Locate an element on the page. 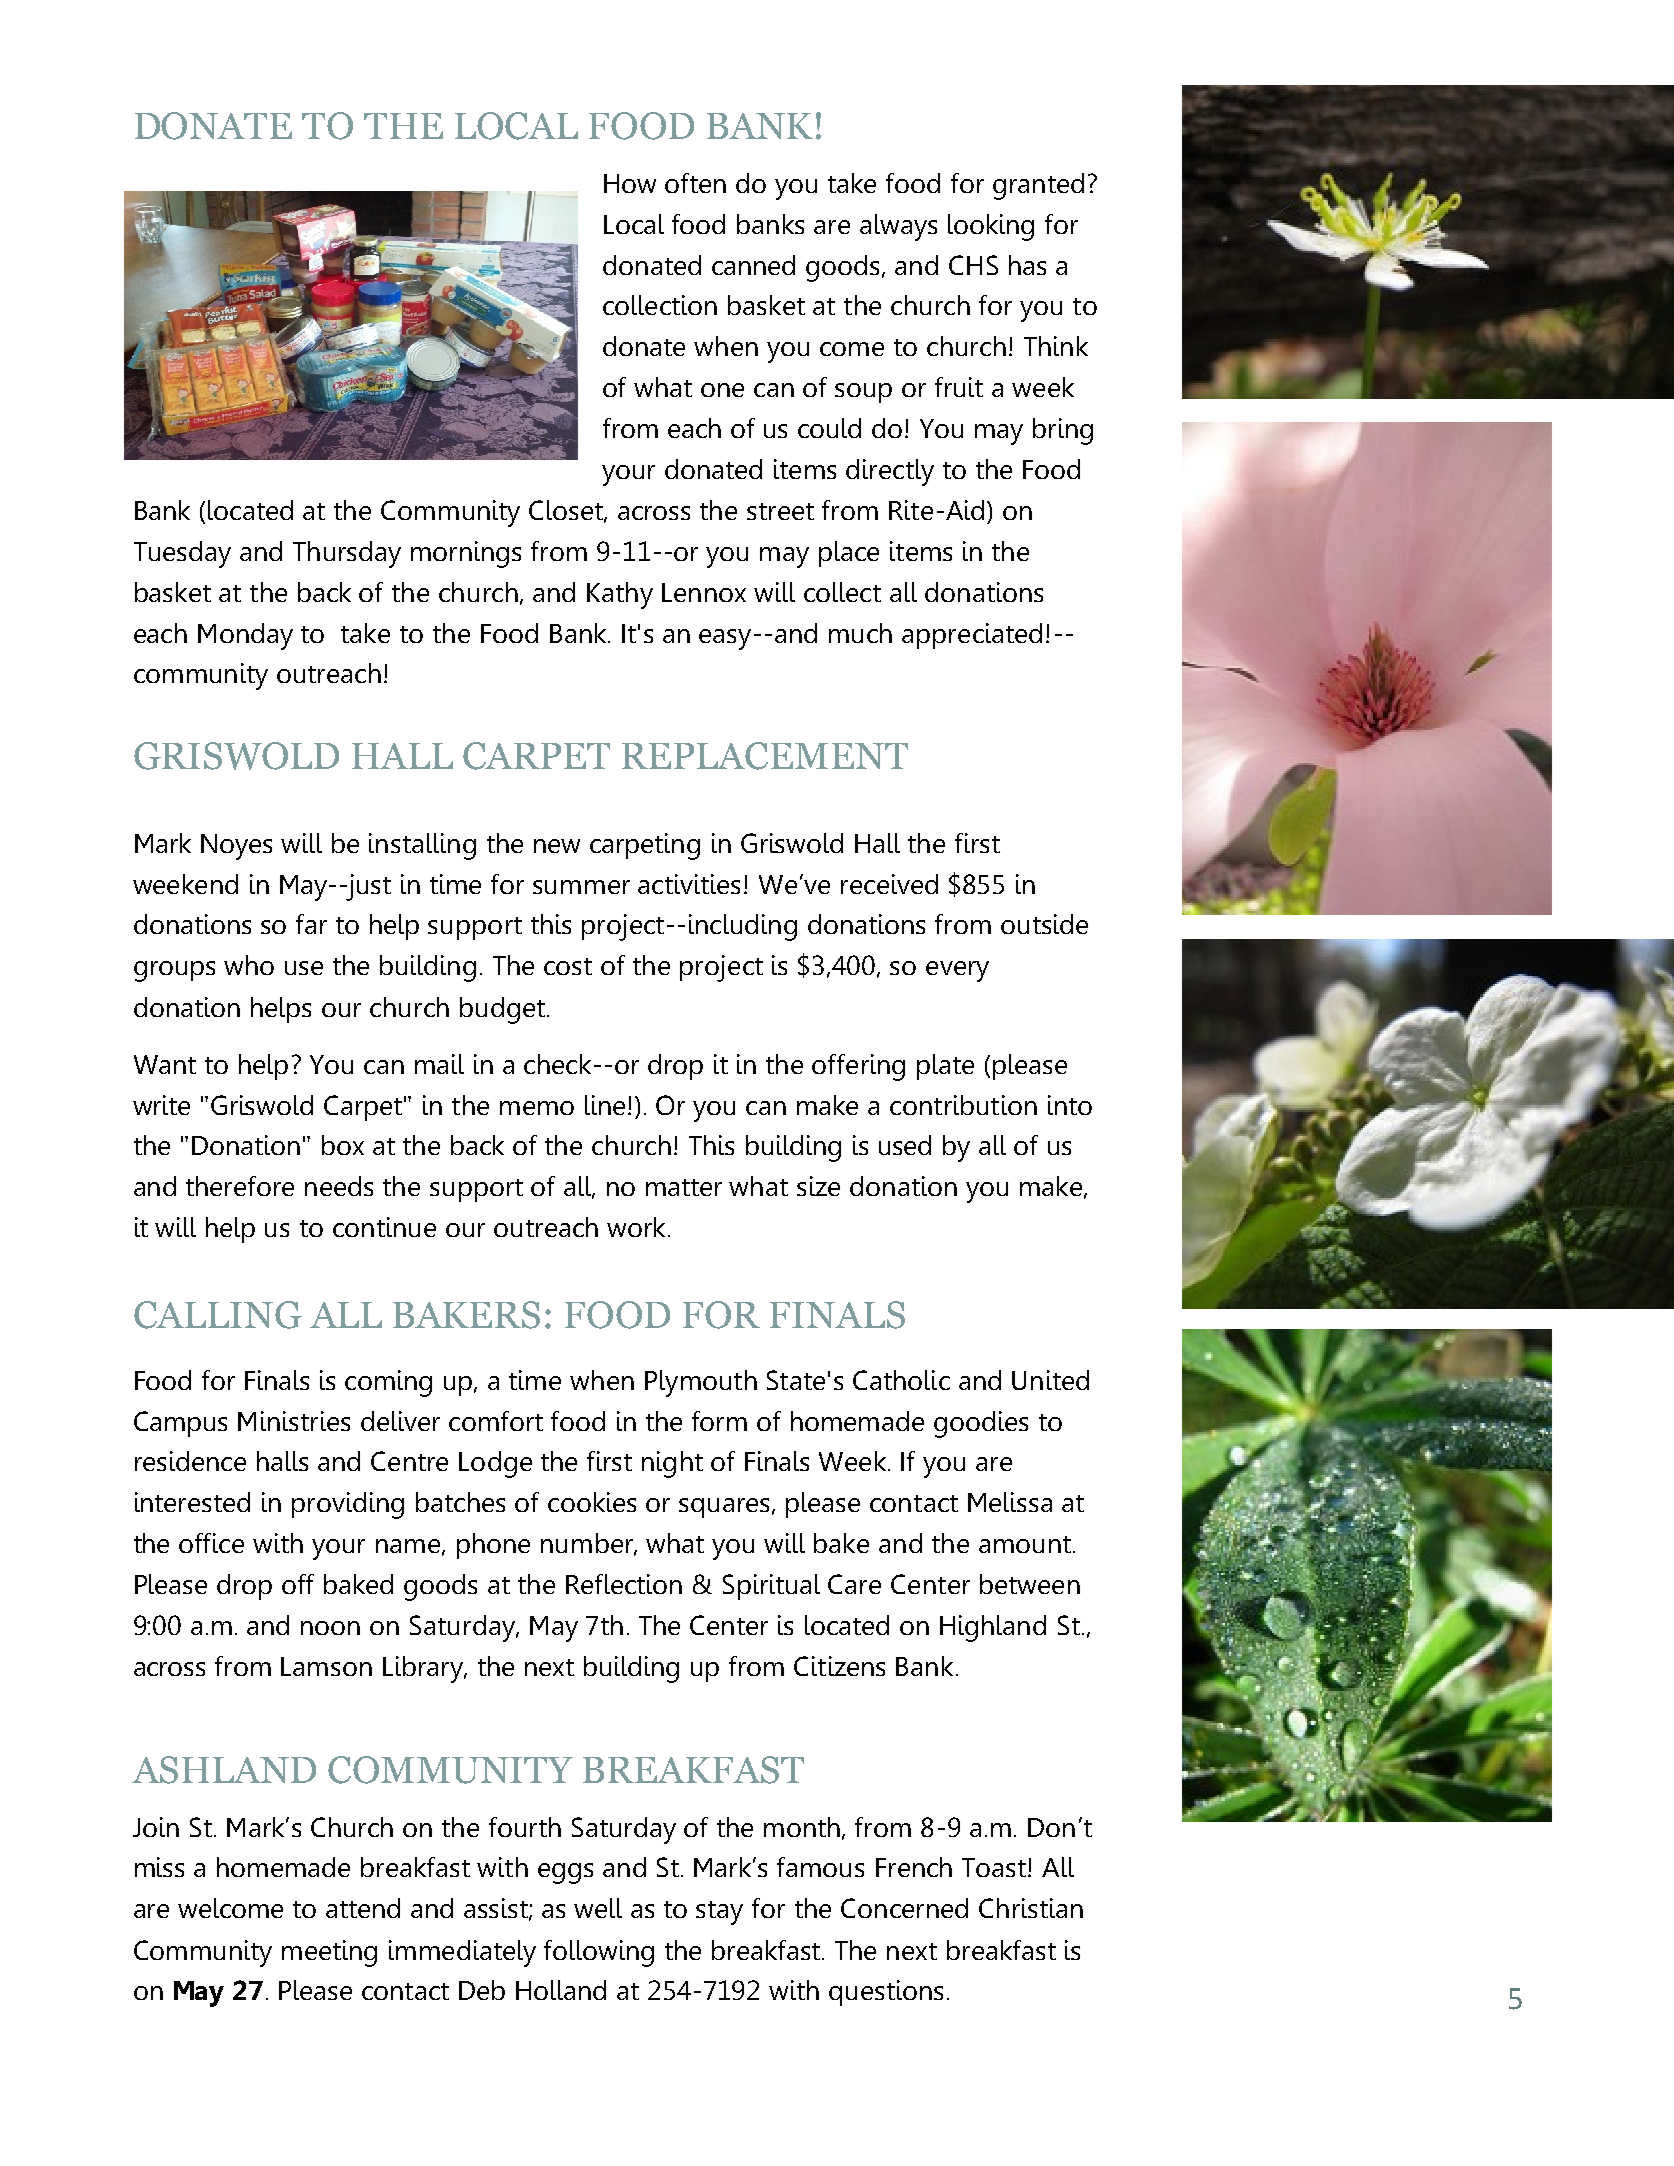 The height and width of the image is (2166, 1674). new is located at coordinates (557, 846).
